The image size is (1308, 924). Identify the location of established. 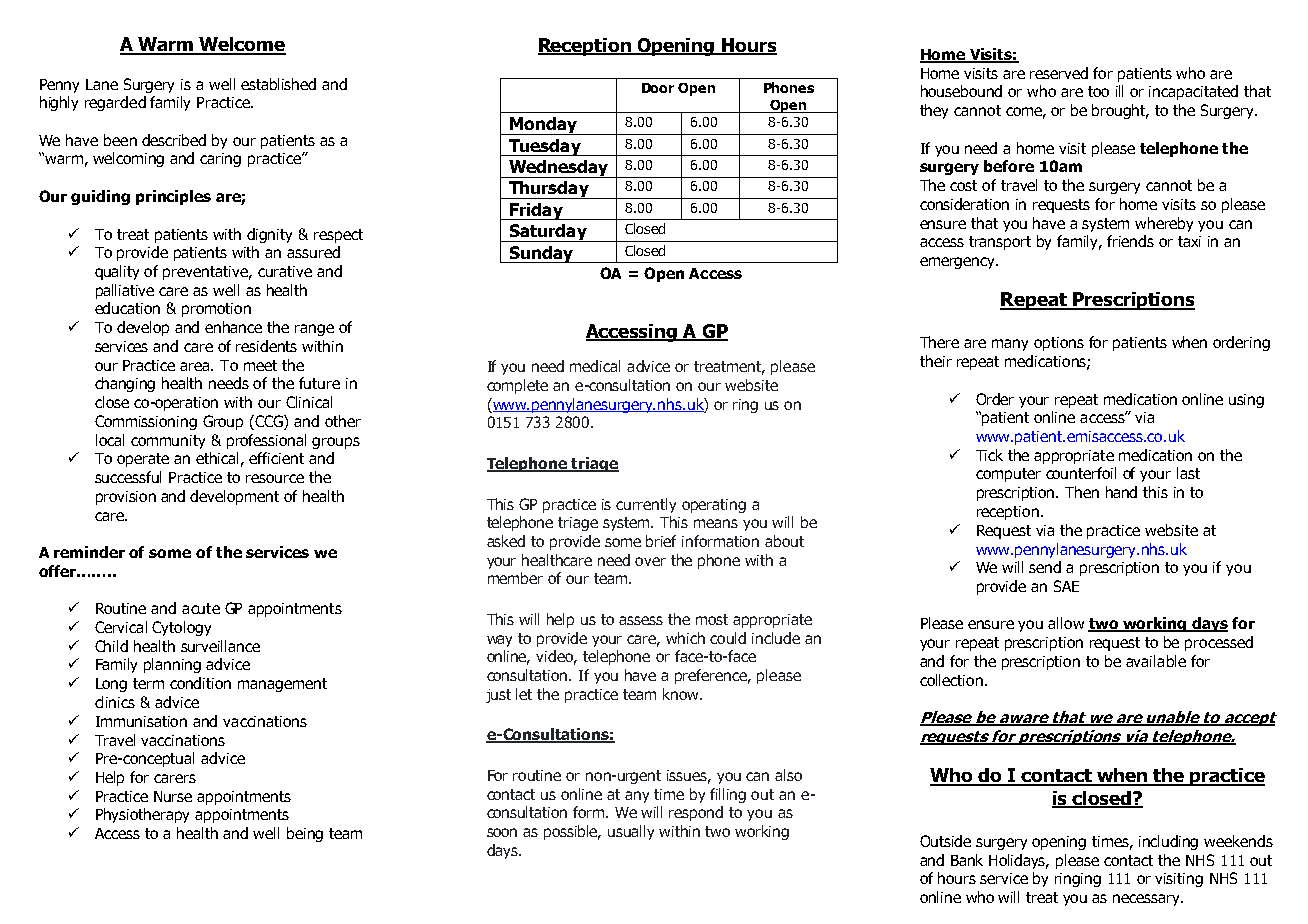
(278, 84).
